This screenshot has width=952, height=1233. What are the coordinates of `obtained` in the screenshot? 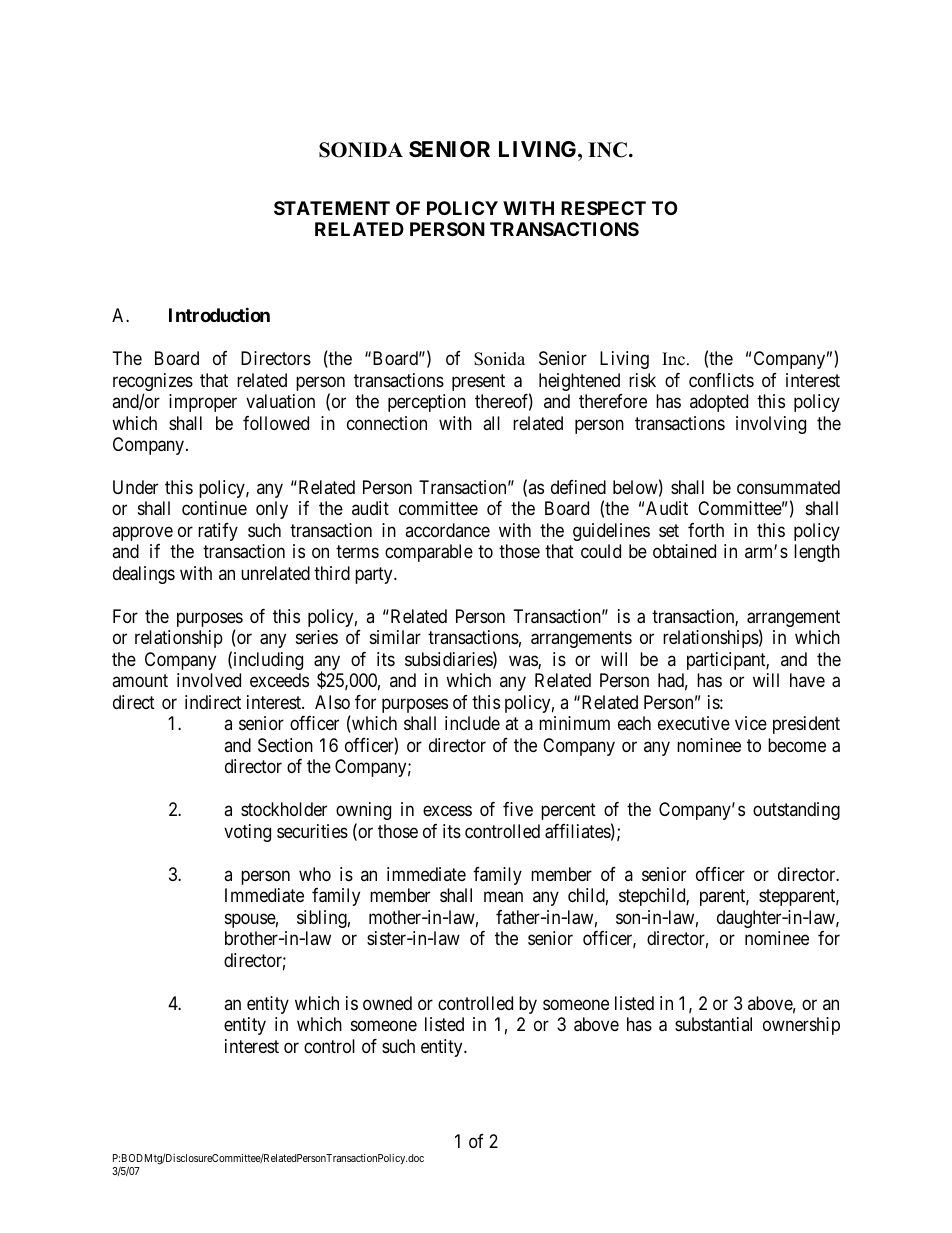 It's located at (684, 551).
